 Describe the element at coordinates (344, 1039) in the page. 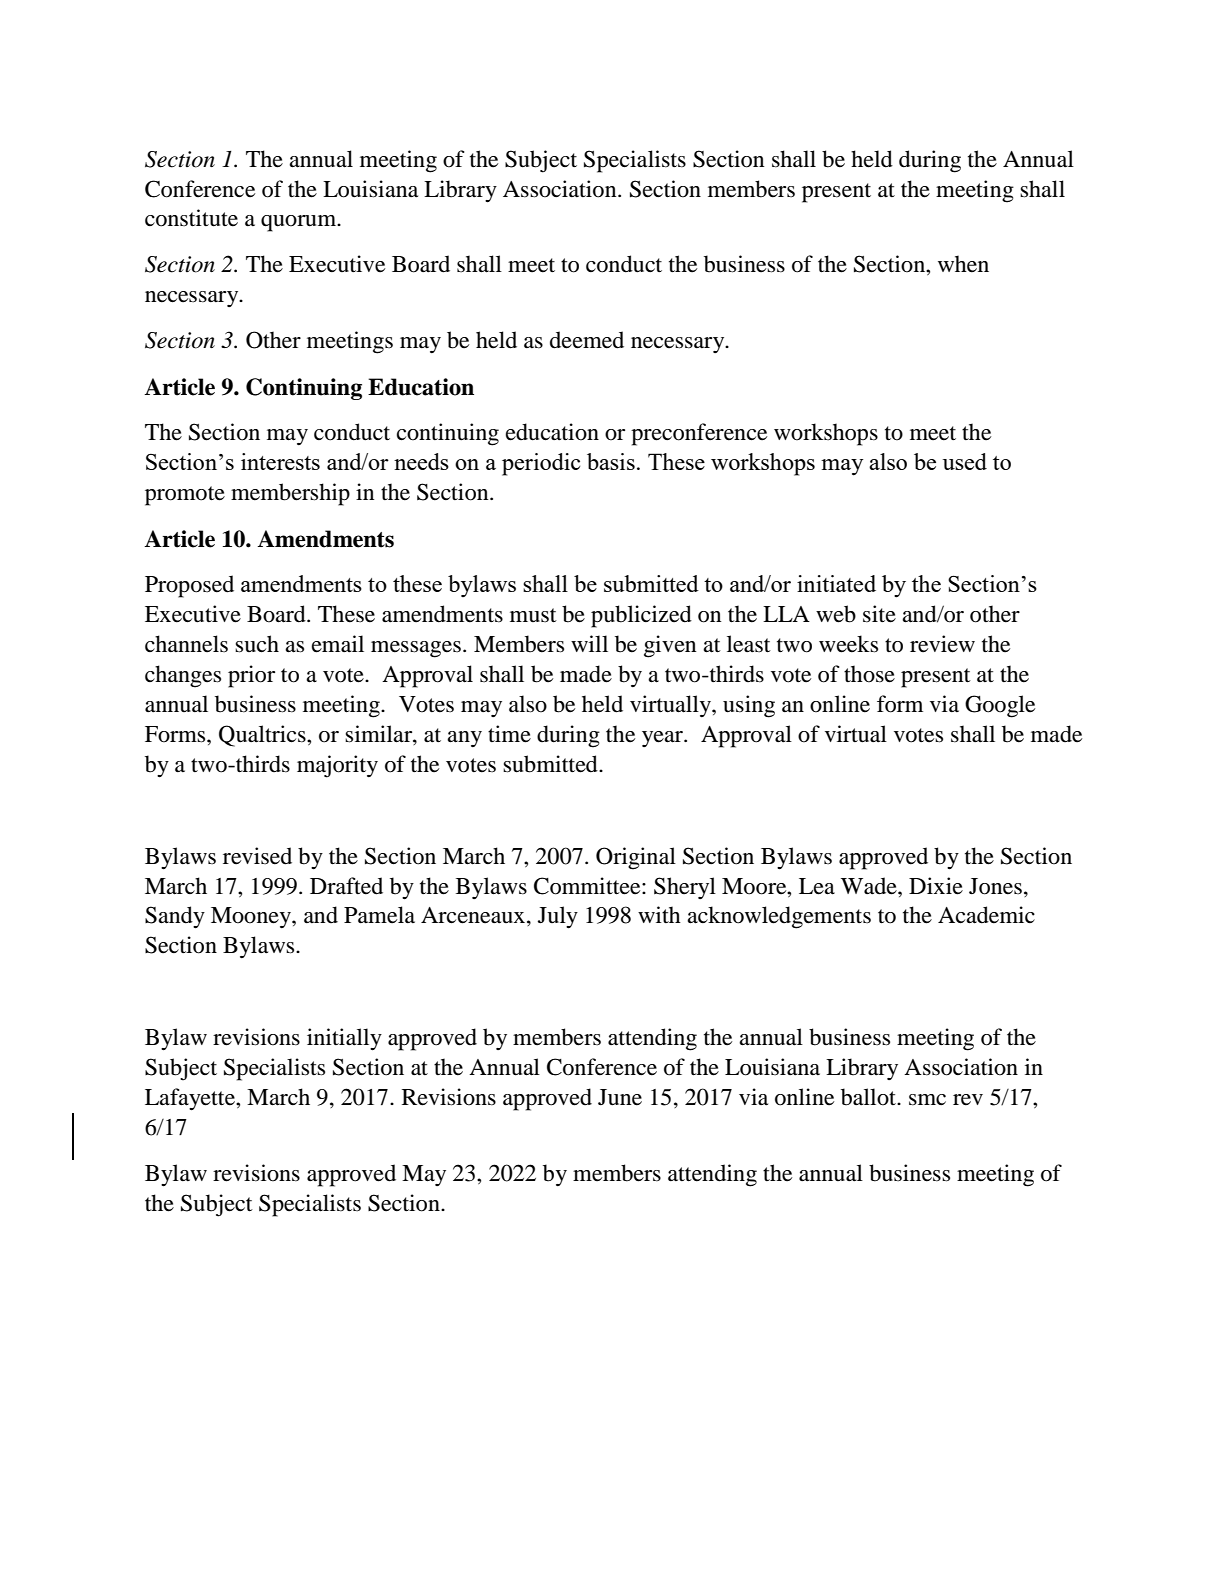

I see `initially` at that location.
